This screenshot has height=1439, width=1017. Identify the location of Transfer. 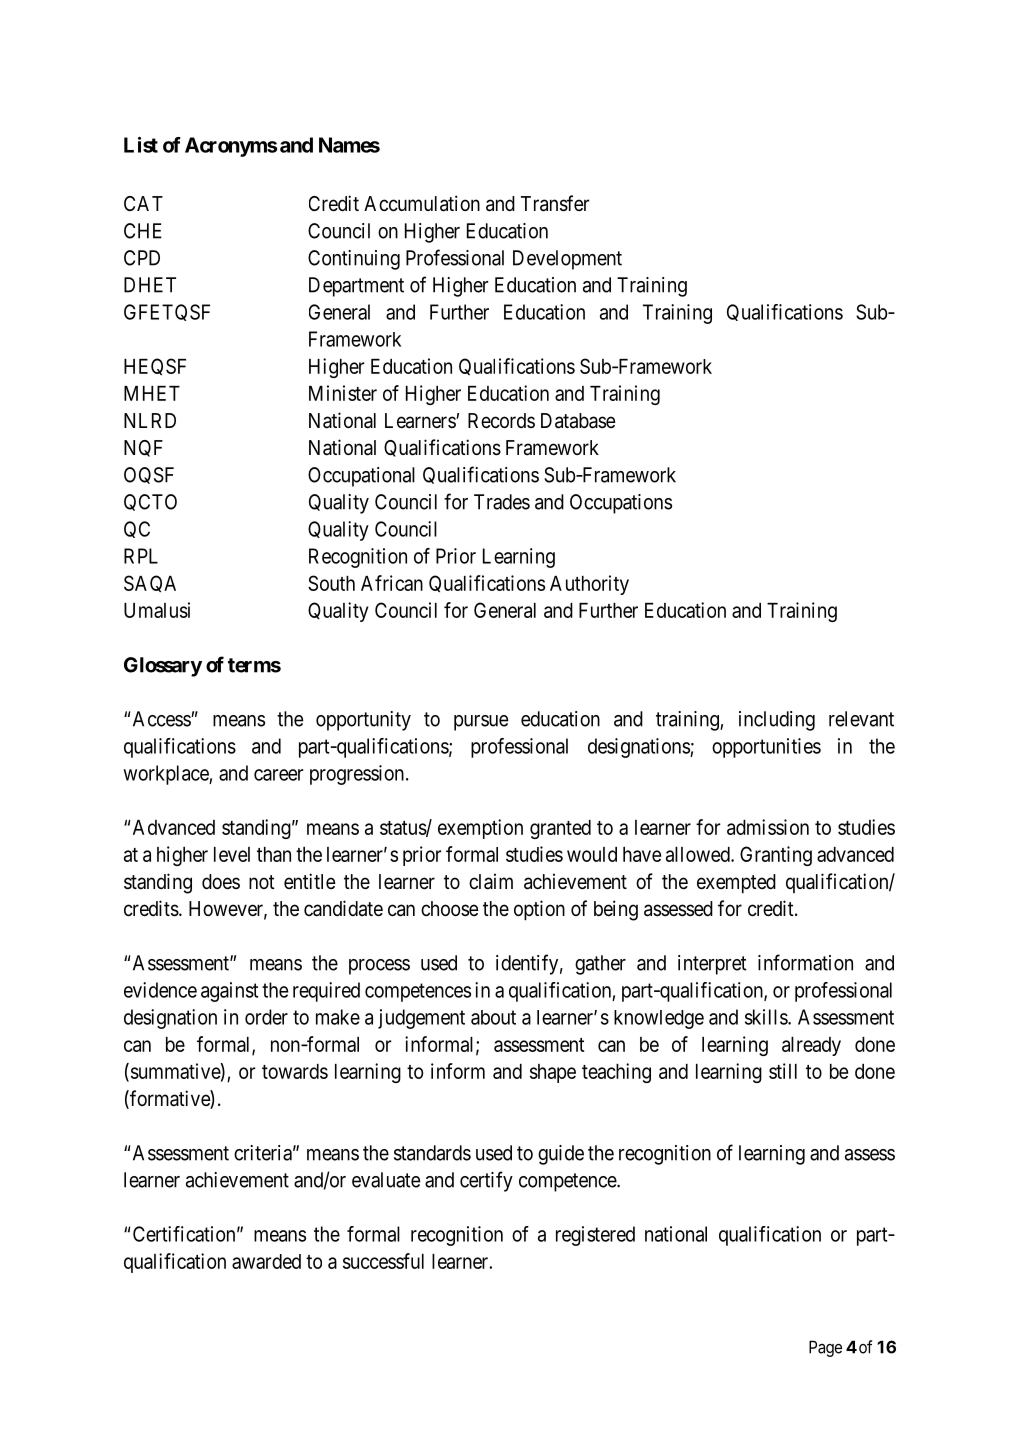
(555, 203).
